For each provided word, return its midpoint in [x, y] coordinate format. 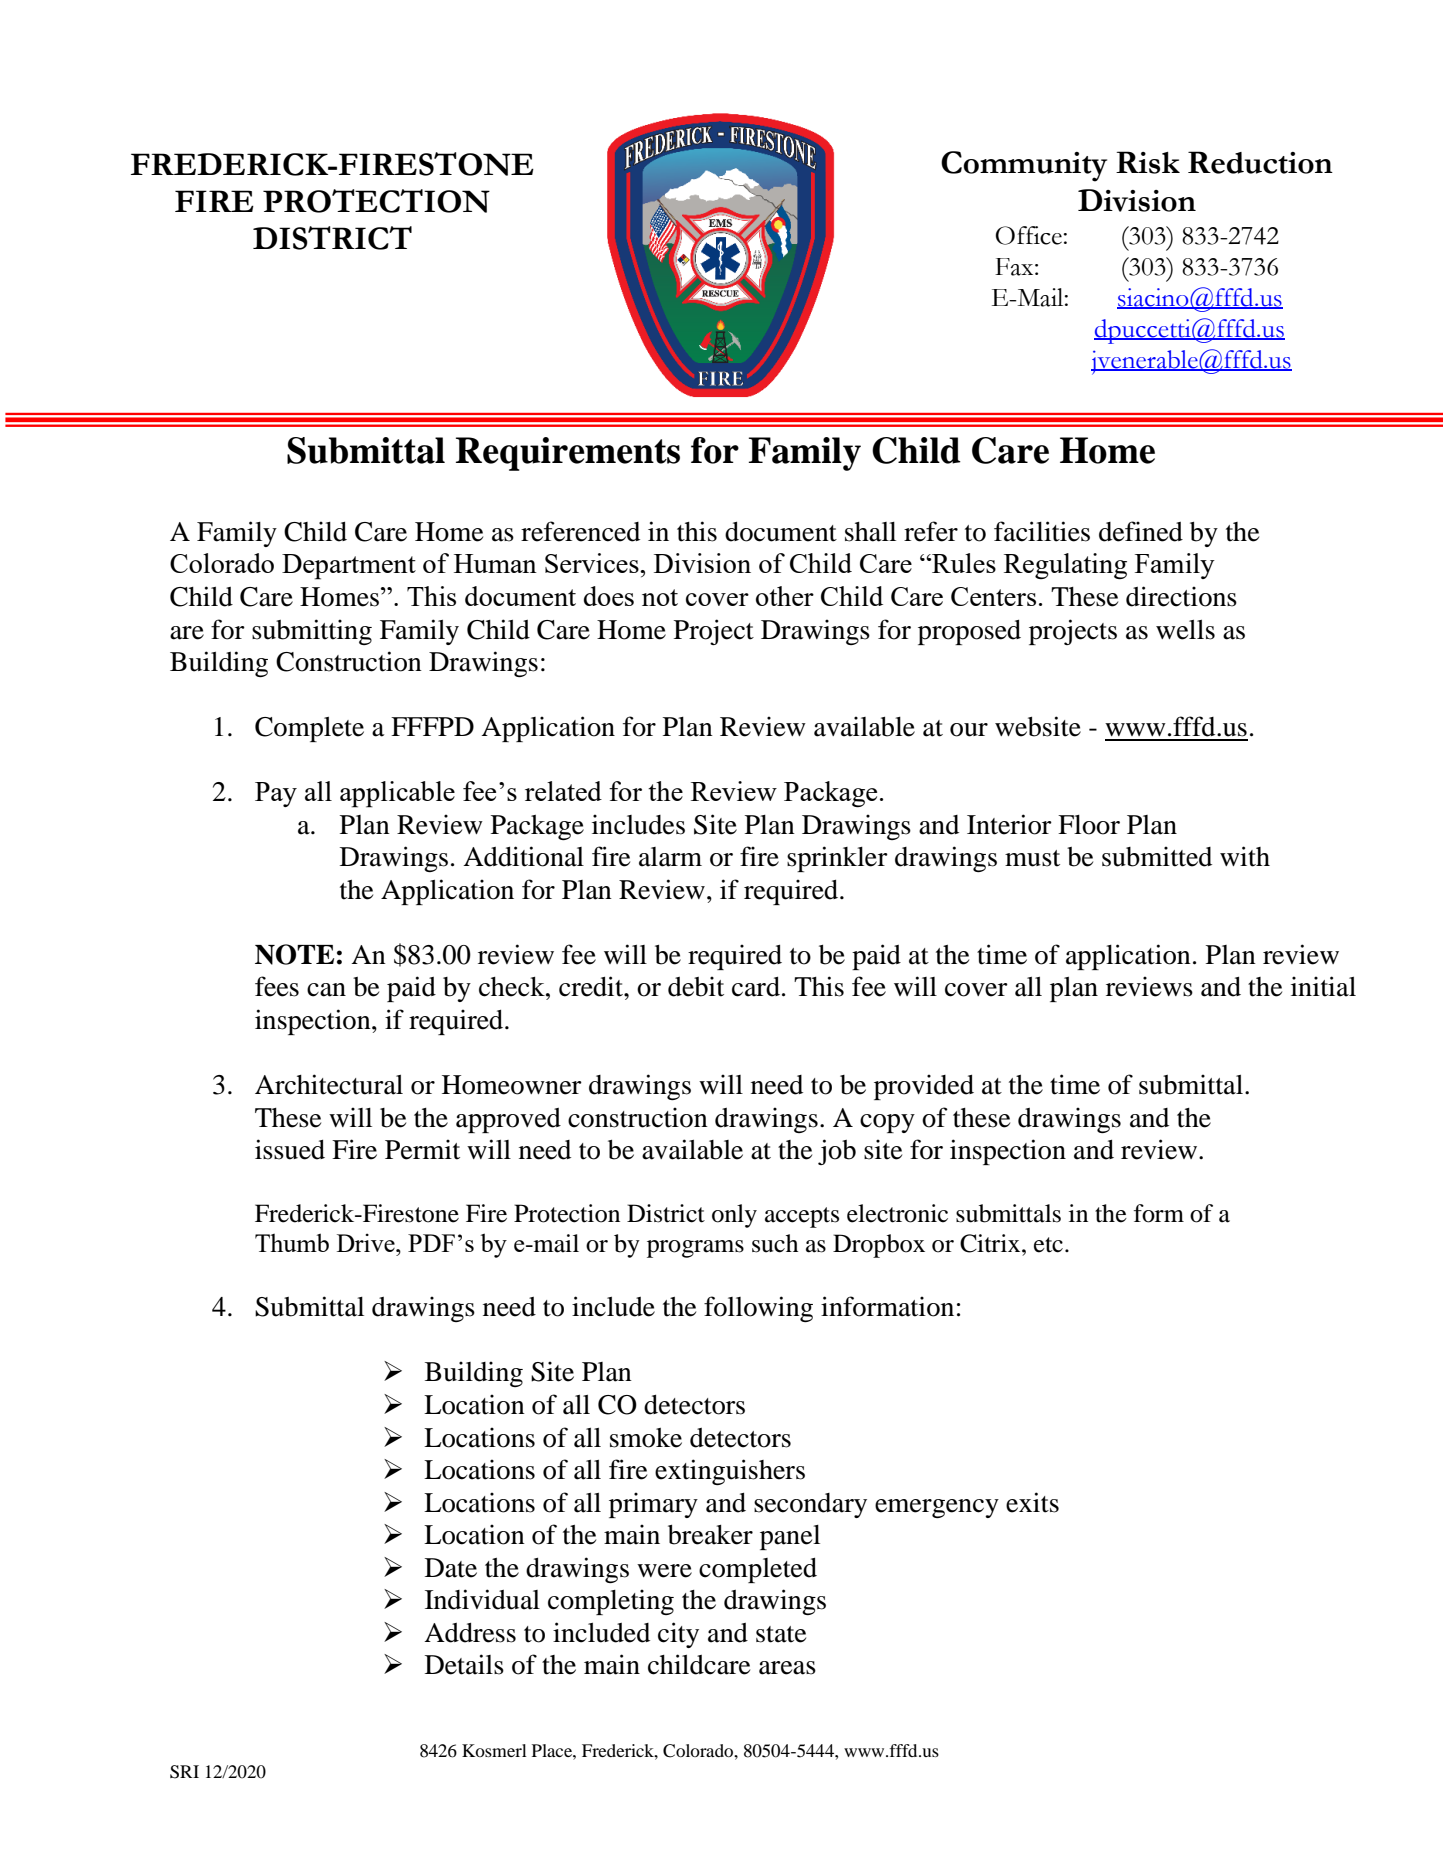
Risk [1148, 162]
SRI [184, 1772]
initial [1323, 986]
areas [787, 1668]
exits [1032, 1502]
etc [1048, 1245]
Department [349, 567]
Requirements [568, 454]
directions [1181, 596]
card [756, 987]
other [785, 596]
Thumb [292, 1242]
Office [1028, 235]
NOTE [294, 954]
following [758, 1309]
